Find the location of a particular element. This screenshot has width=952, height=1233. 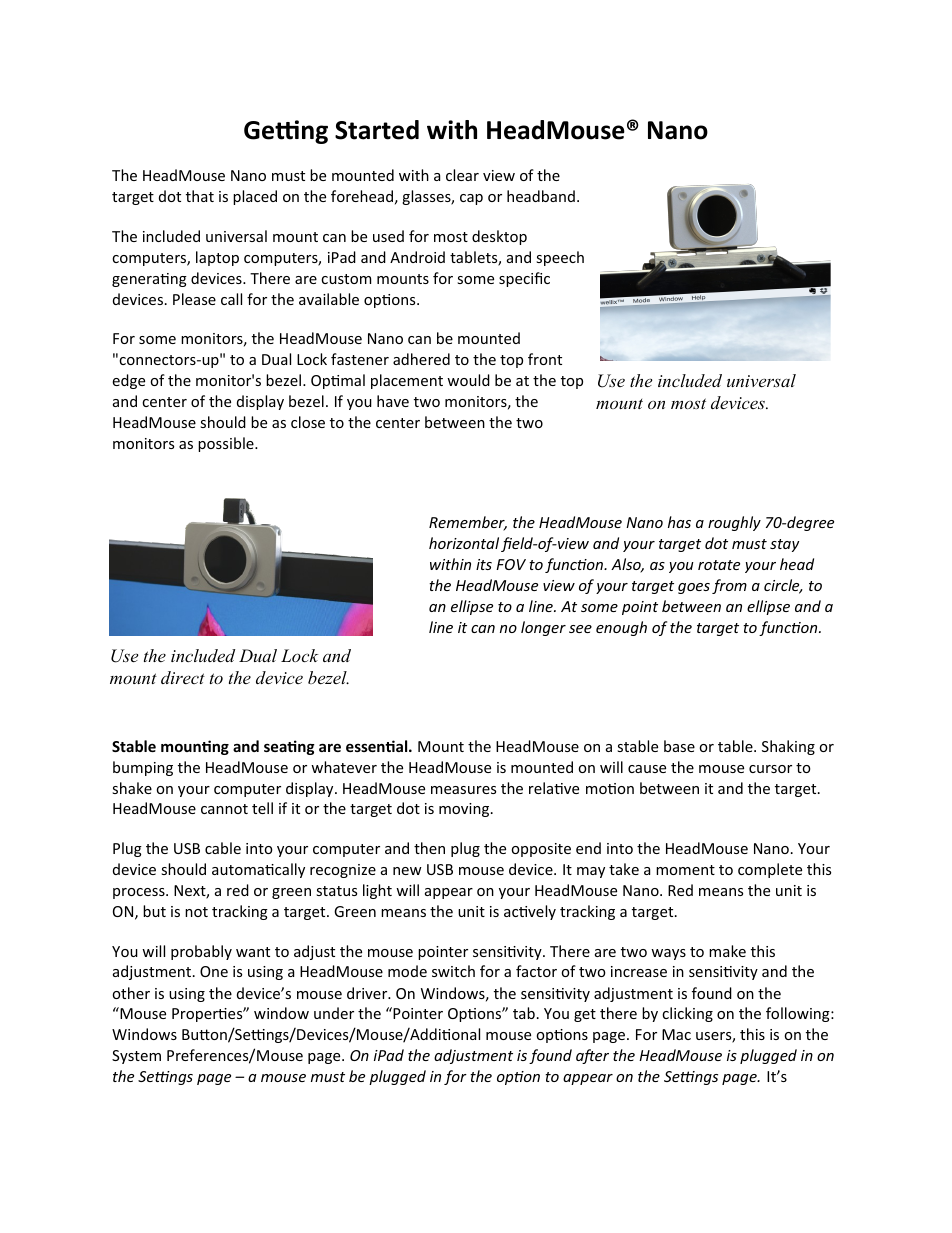

switch is located at coordinates (453, 971).
